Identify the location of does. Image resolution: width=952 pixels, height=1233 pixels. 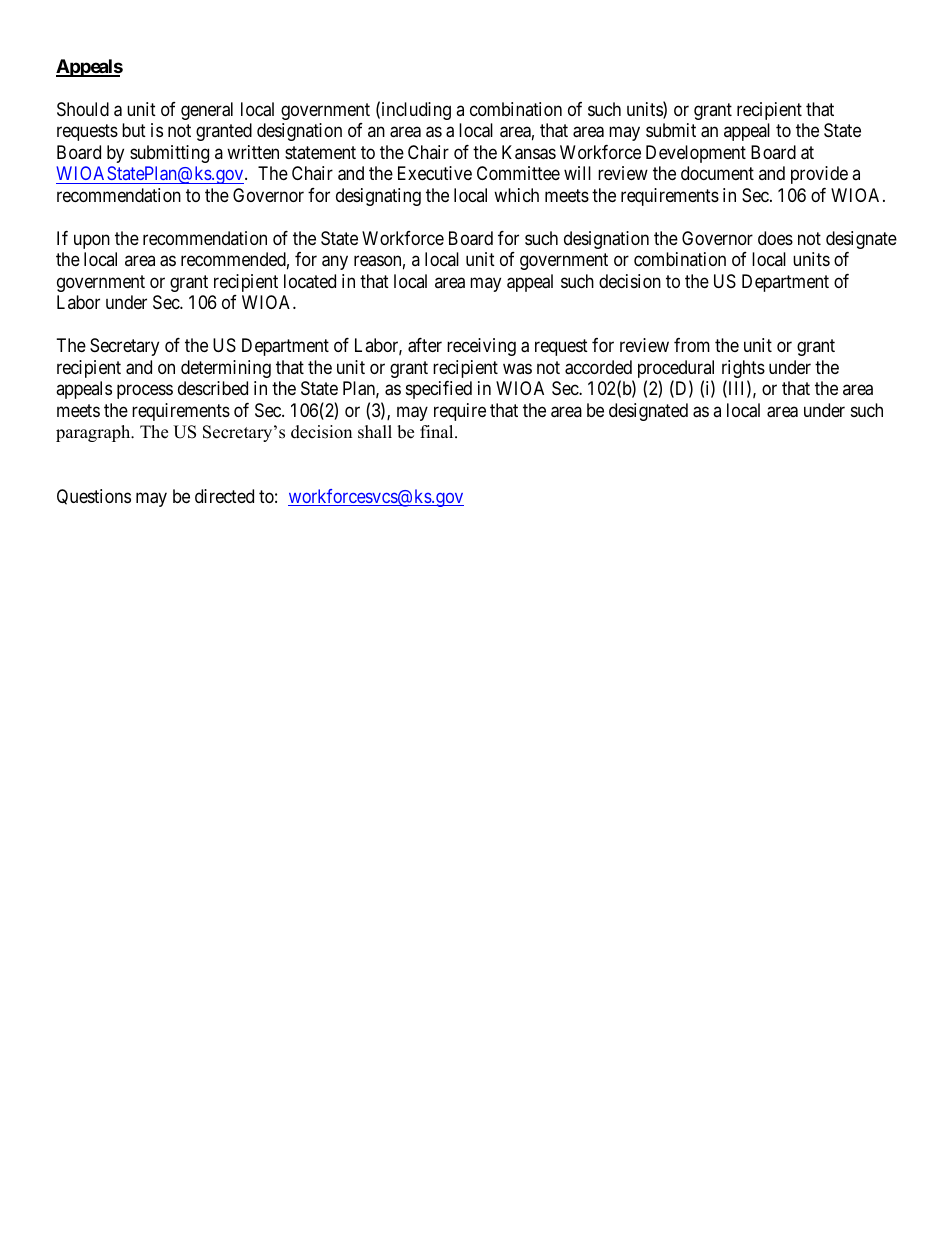
(775, 238).
